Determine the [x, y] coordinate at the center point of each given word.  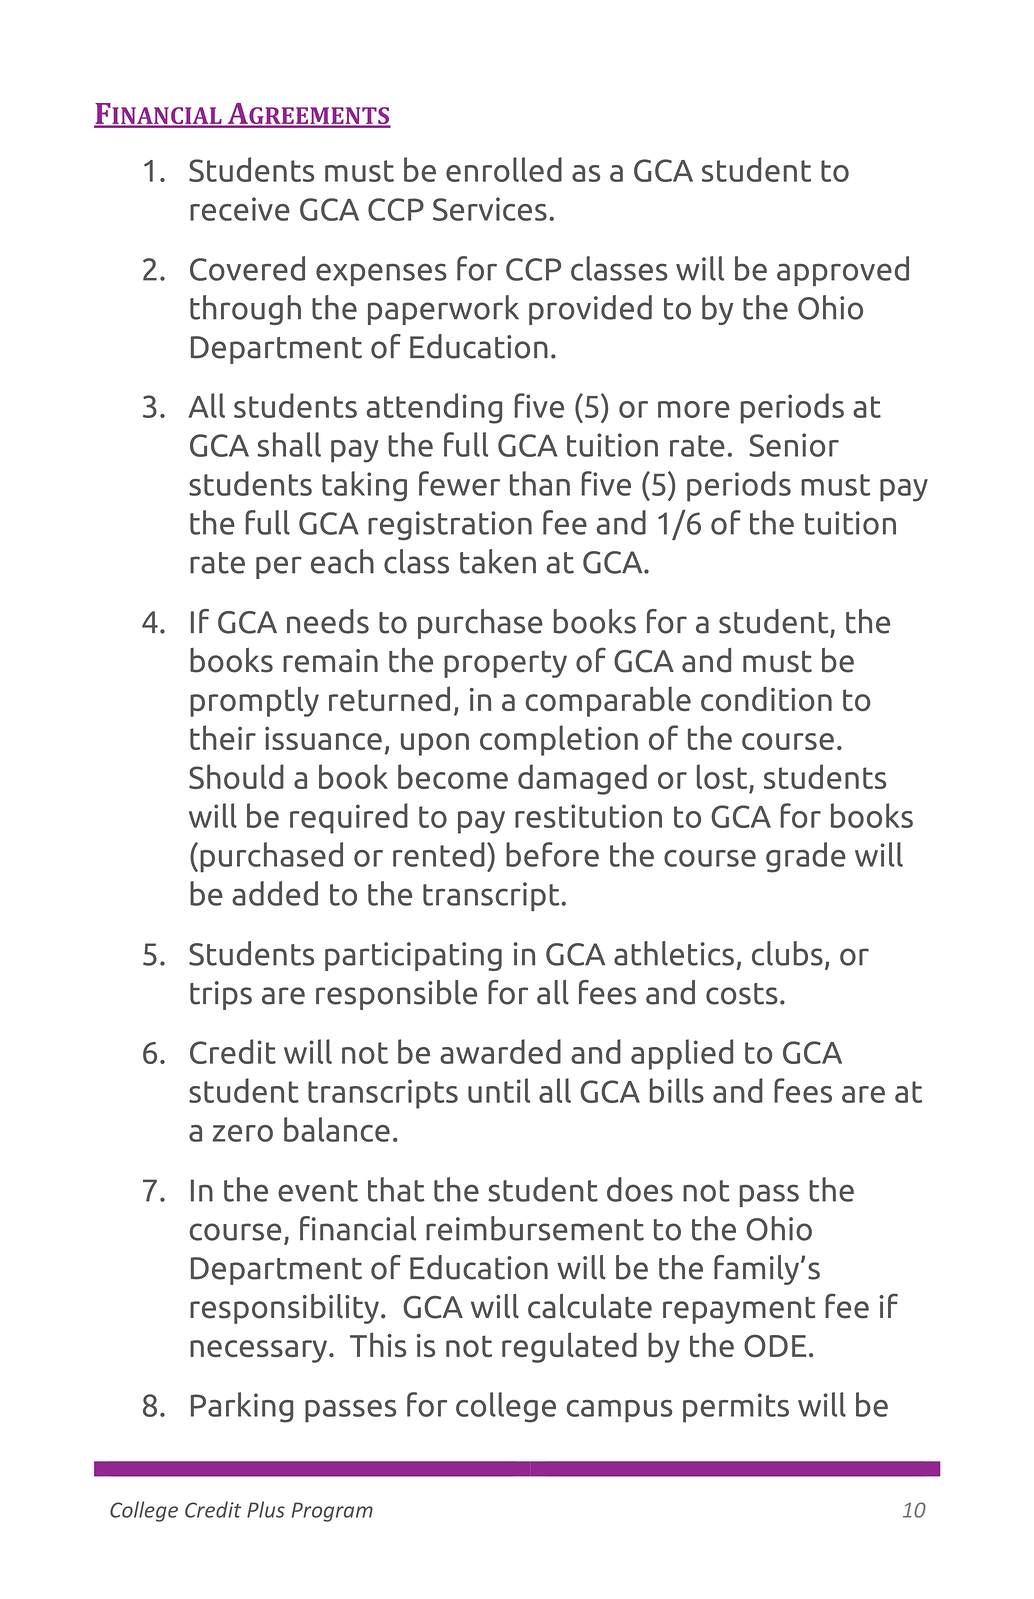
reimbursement [535, 1228]
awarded [500, 1051]
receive [240, 209]
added [275, 893]
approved [843, 271]
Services [490, 209]
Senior [794, 445]
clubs [787, 953]
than [540, 483]
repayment [739, 1310]
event [318, 1191]
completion [559, 740]
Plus [266, 1509]
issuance [323, 738]
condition [766, 699]
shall [289, 444]
